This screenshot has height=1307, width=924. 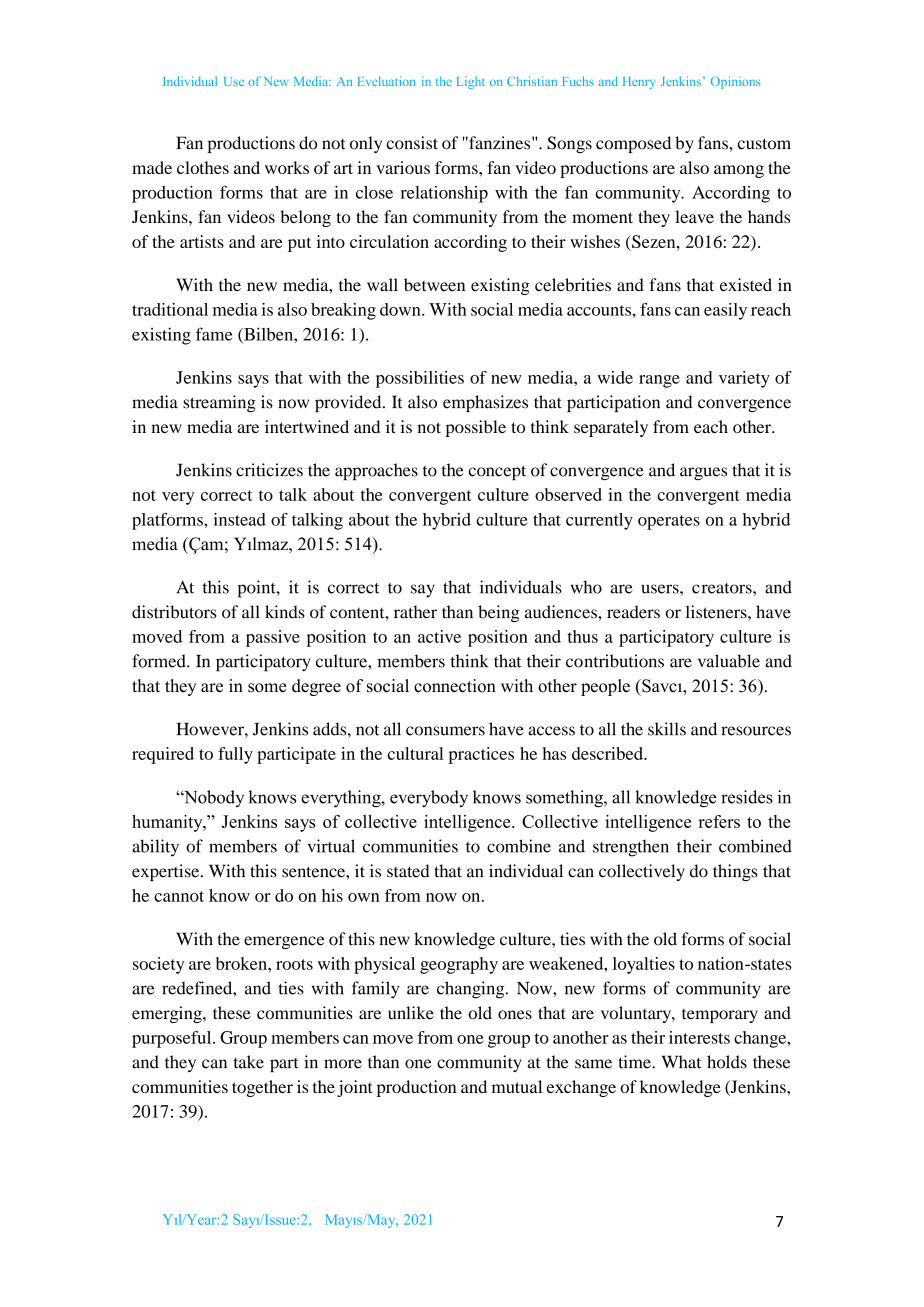 What do you see at coordinates (471, 82) in the screenshot?
I see `Light` at bounding box center [471, 82].
